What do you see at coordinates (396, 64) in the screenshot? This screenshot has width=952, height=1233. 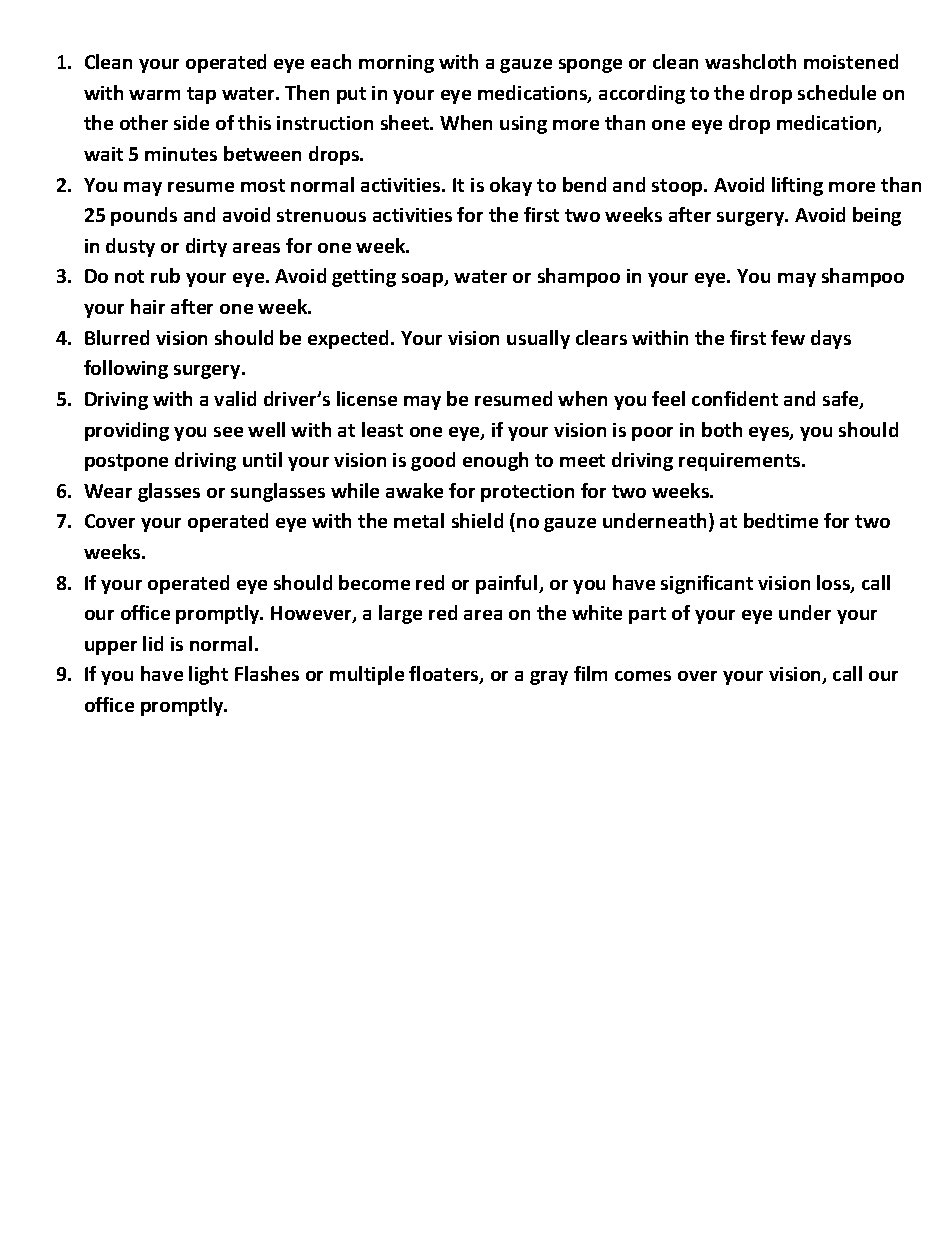 I see `morning` at bounding box center [396, 64].
